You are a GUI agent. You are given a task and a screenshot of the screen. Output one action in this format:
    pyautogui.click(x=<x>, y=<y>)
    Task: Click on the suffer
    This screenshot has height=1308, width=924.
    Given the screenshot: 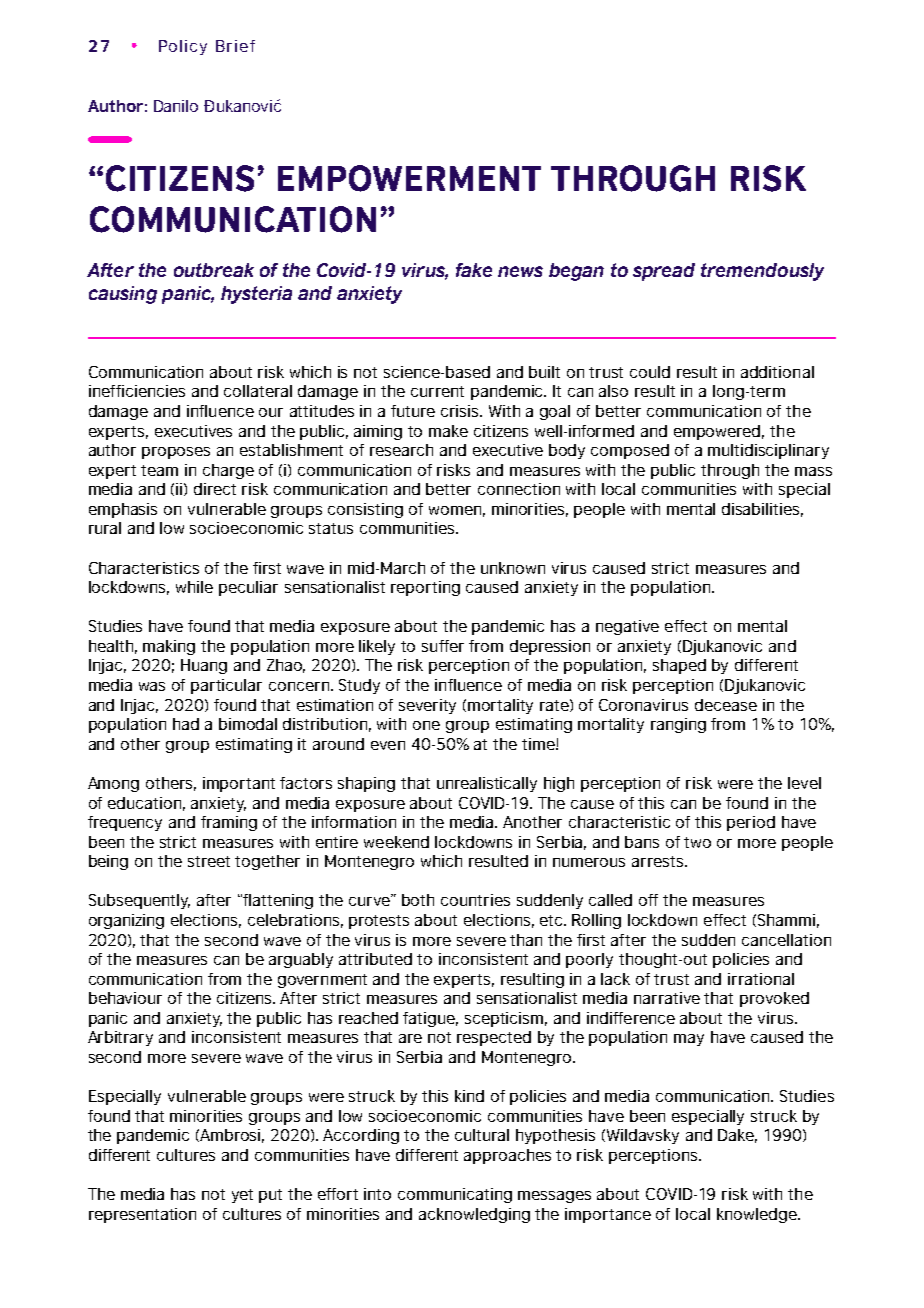 What is the action you would take?
    pyautogui.click(x=443, y=646)
